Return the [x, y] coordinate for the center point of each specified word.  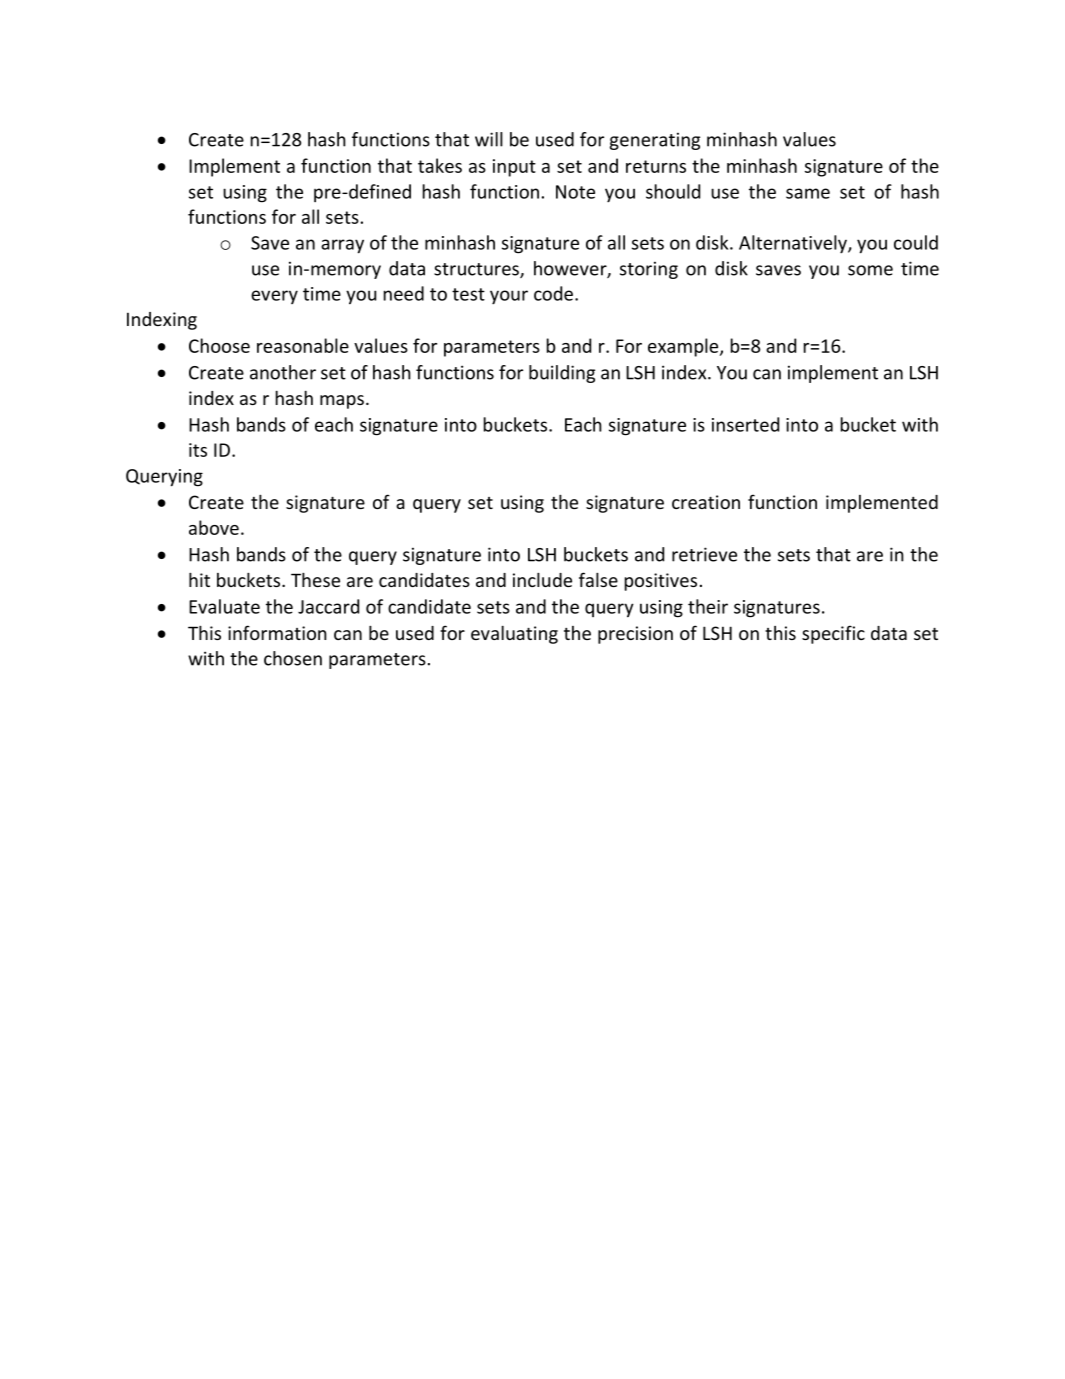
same [808, 193]
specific [833, 634]
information [277, 632]
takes [440, 165]
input [514, 168]
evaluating [514, 635]
